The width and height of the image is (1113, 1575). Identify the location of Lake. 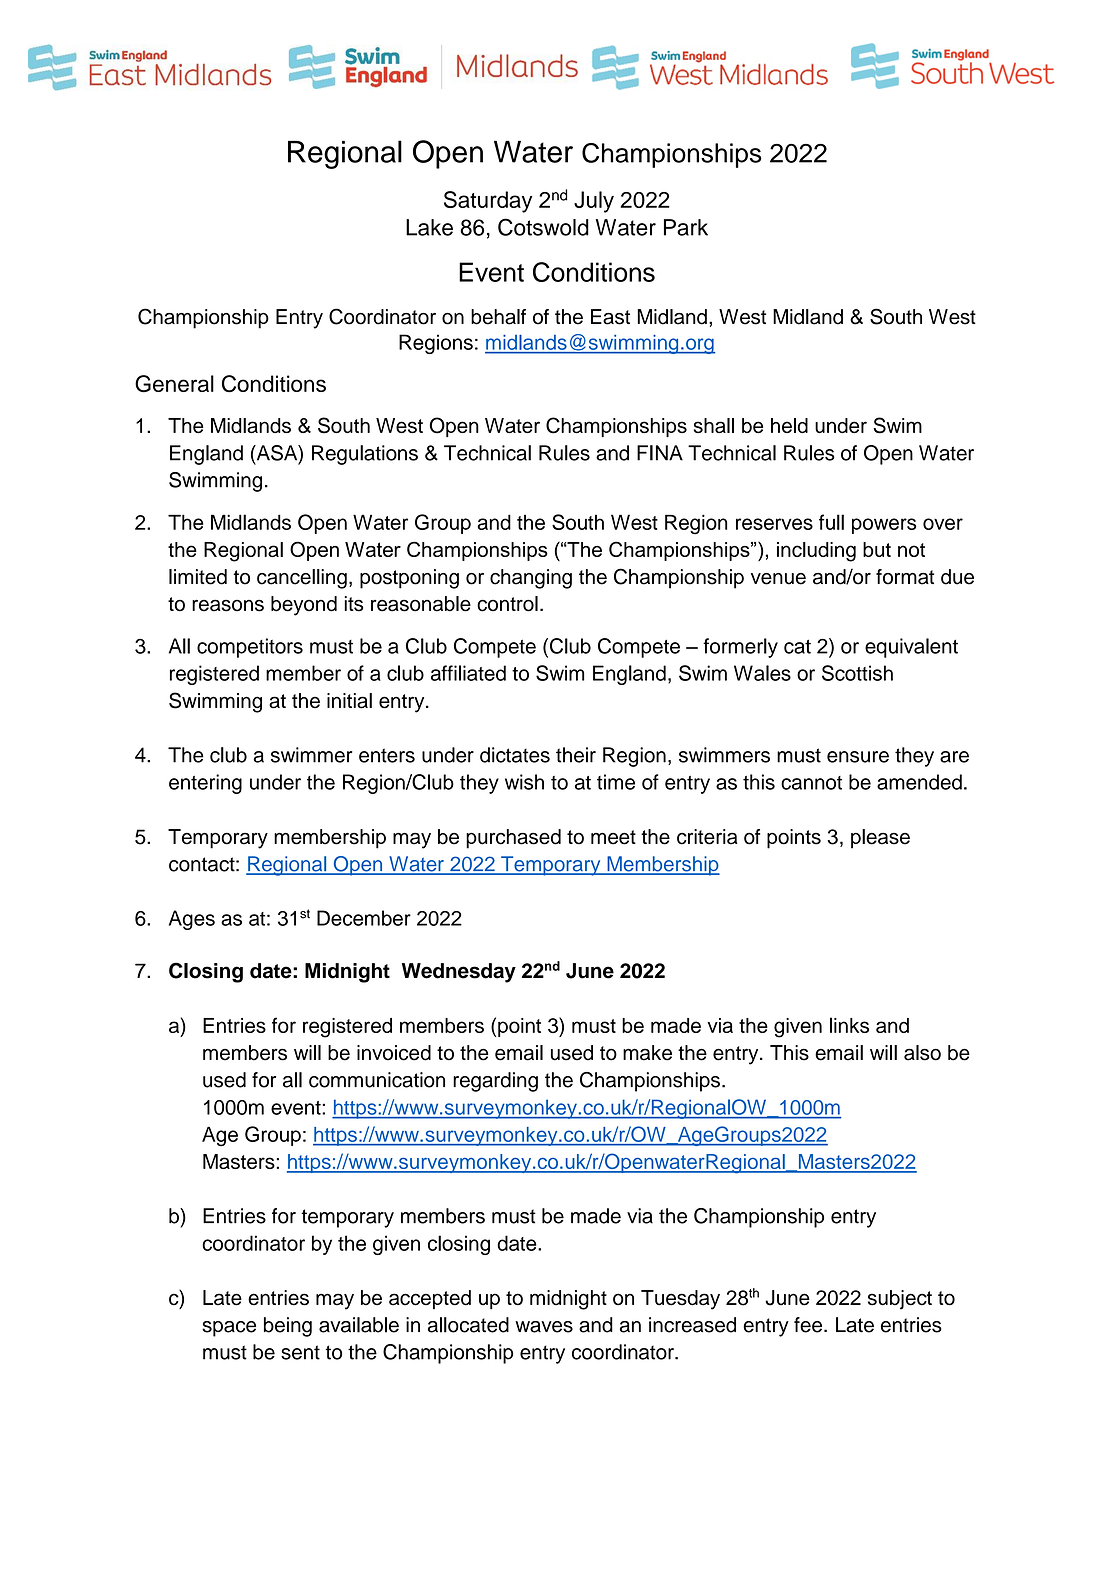
(429, 227).
